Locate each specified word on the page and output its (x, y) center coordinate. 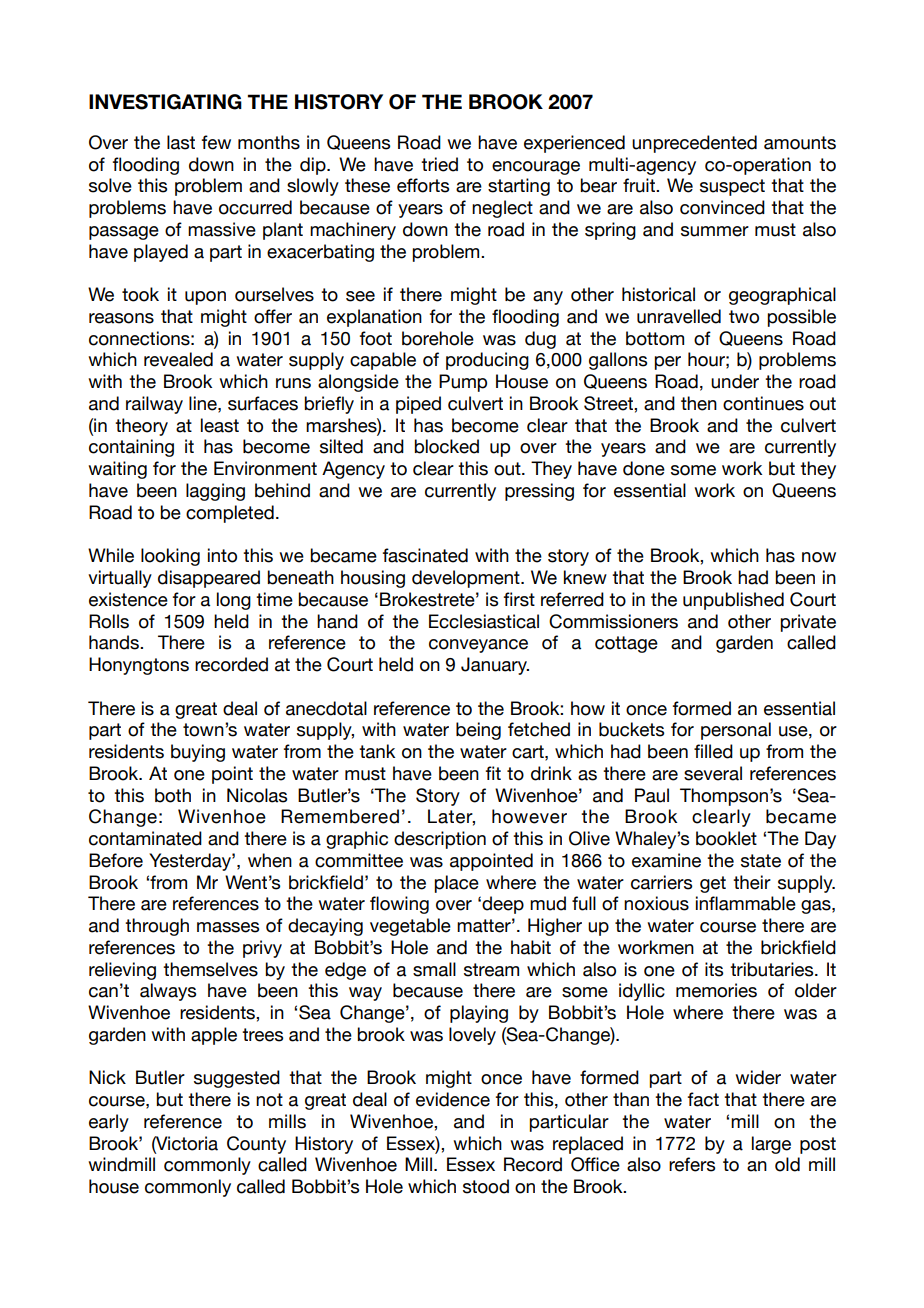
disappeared (209, 579)
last (181, 142)
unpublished (733, 601)
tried (439, 164)
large (771, 1145)
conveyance (478, 646)
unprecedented (694, 144)
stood (486, 1186)
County (256, 1145)
